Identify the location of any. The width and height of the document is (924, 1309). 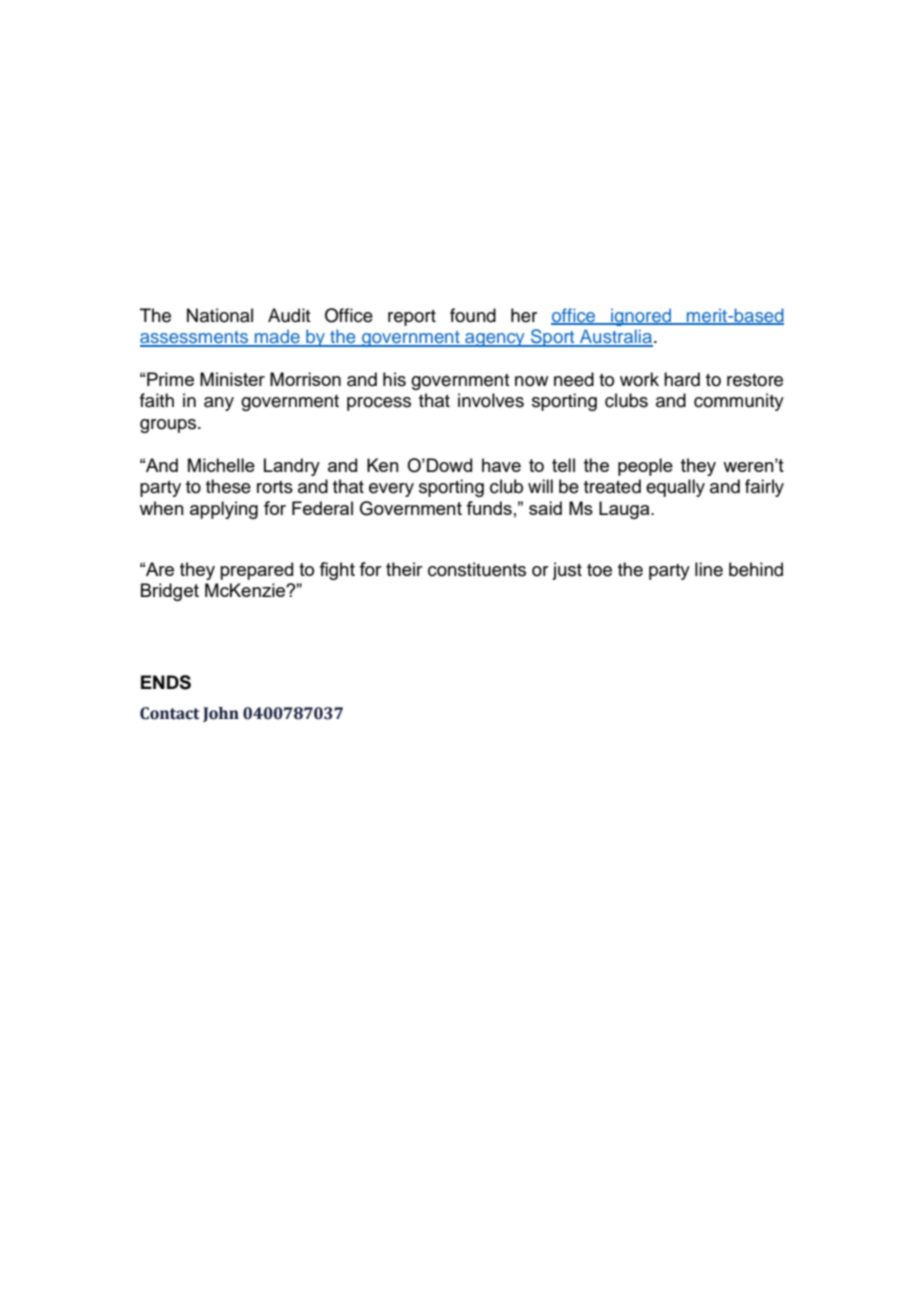
(219, 404).
